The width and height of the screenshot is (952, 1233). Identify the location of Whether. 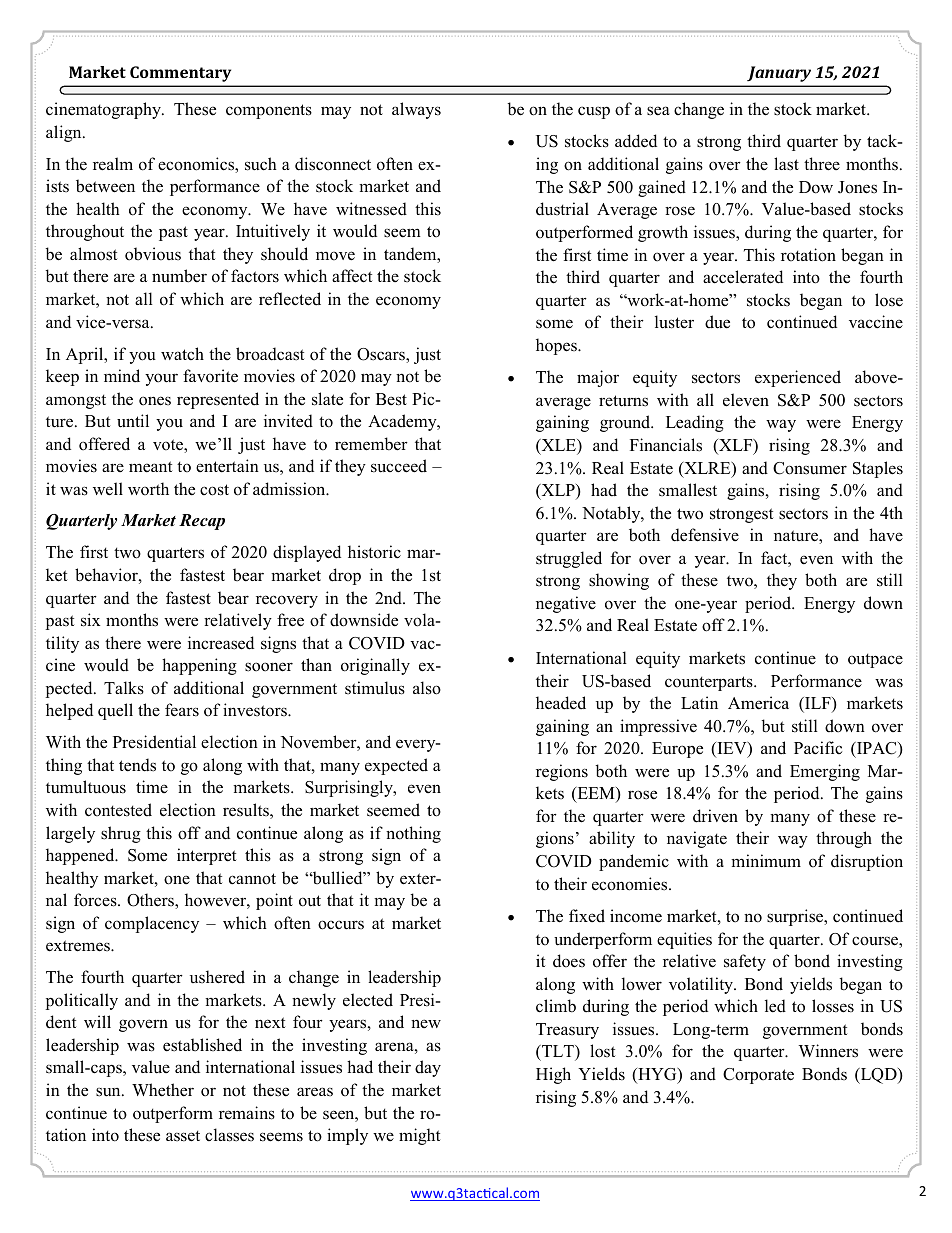
(163, 1090).
